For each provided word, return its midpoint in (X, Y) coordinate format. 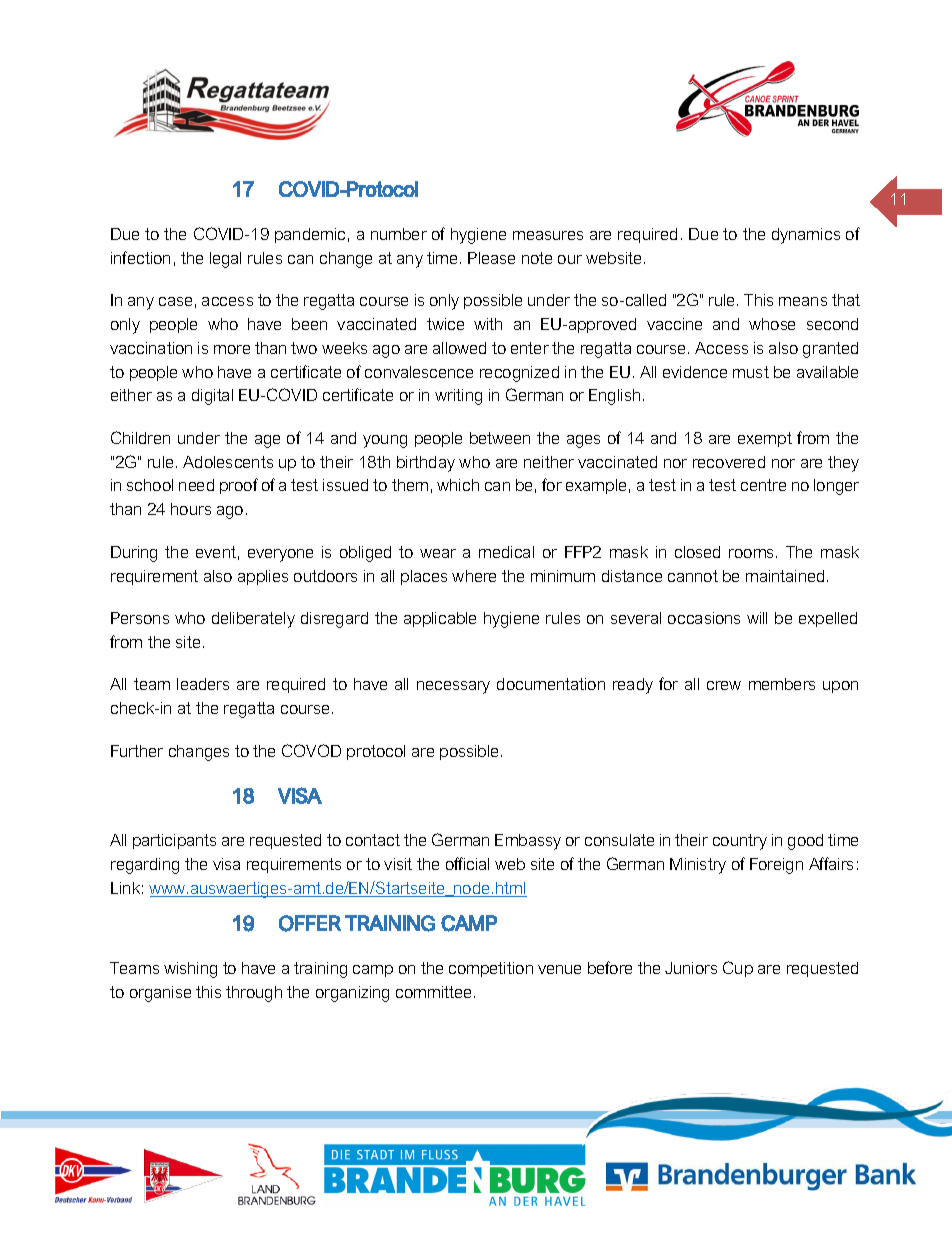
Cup (738, 969)
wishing (190, 970)
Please (491, 258)
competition (491, 969)
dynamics (806, 236)
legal (225, 260)
